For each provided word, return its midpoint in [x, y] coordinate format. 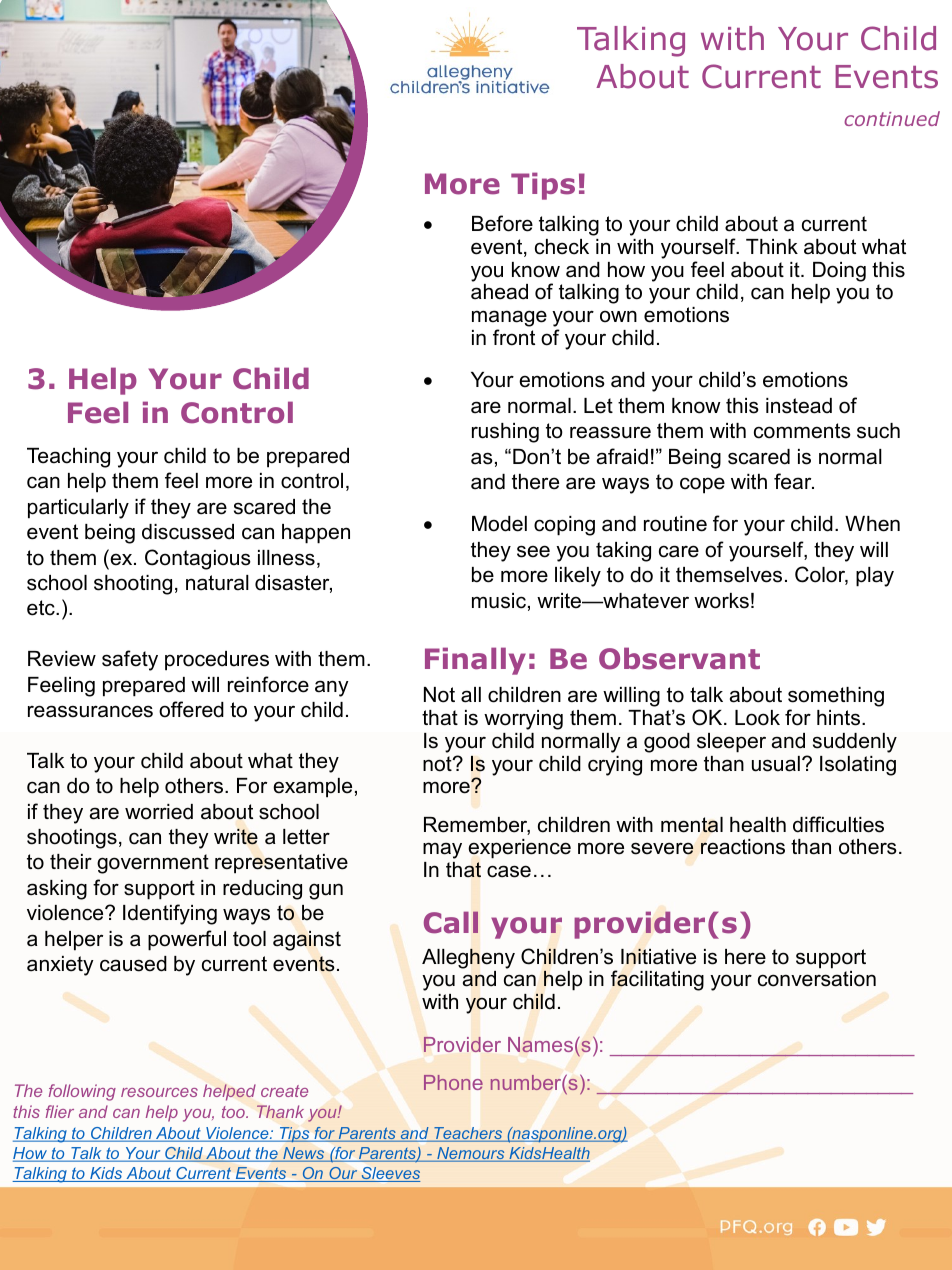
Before [502, 223]
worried [159, 812]
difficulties [838, 824]
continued [892, 118]
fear [794, 481]
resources [159, 1092]
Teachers [468, 1134]
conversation [817, 979]
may [442, 850]
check [562, 247]
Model [499, 524]
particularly [78, 509]
